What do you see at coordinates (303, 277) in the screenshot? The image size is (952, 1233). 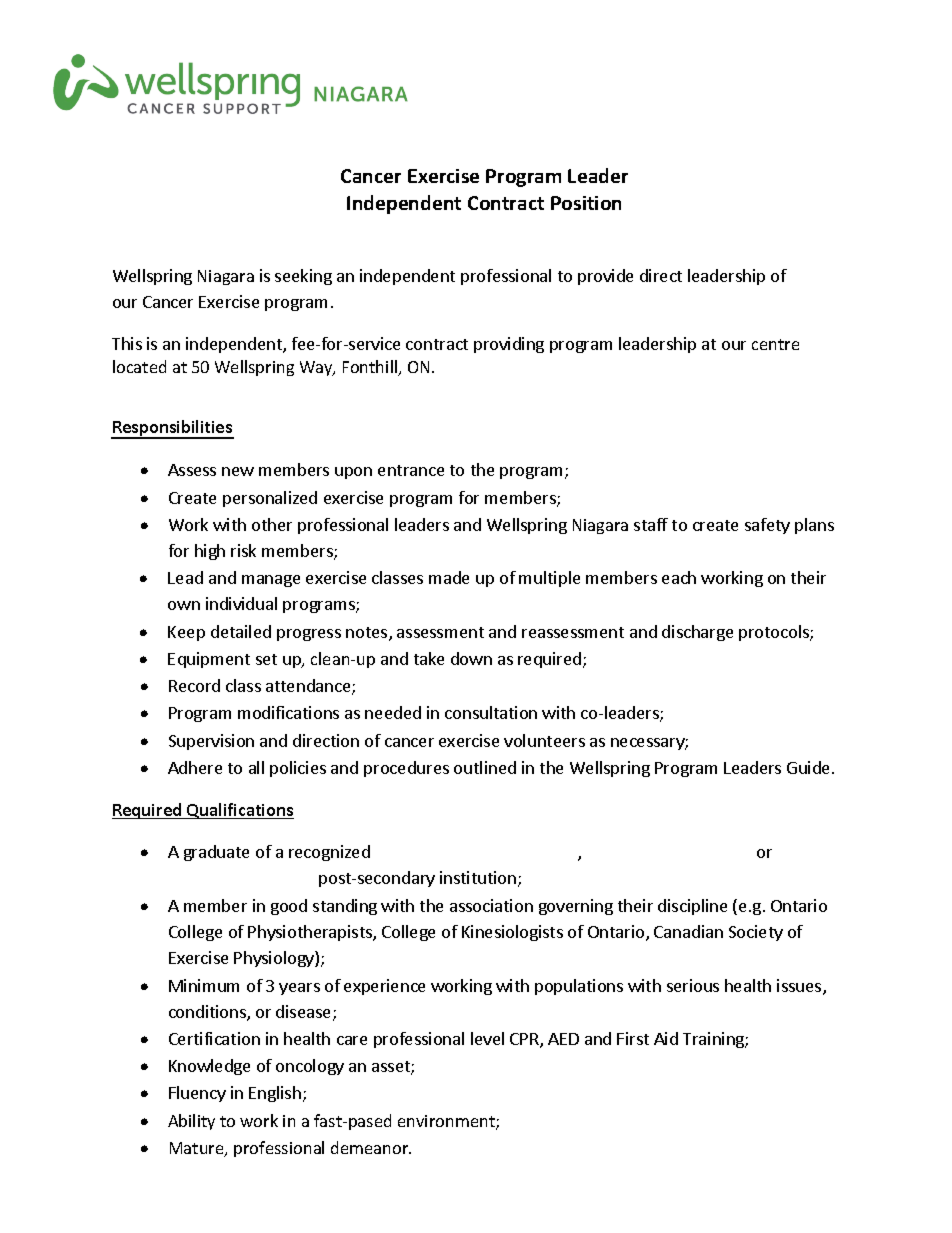 I see `seeking` at bounding box center [303, 277].
